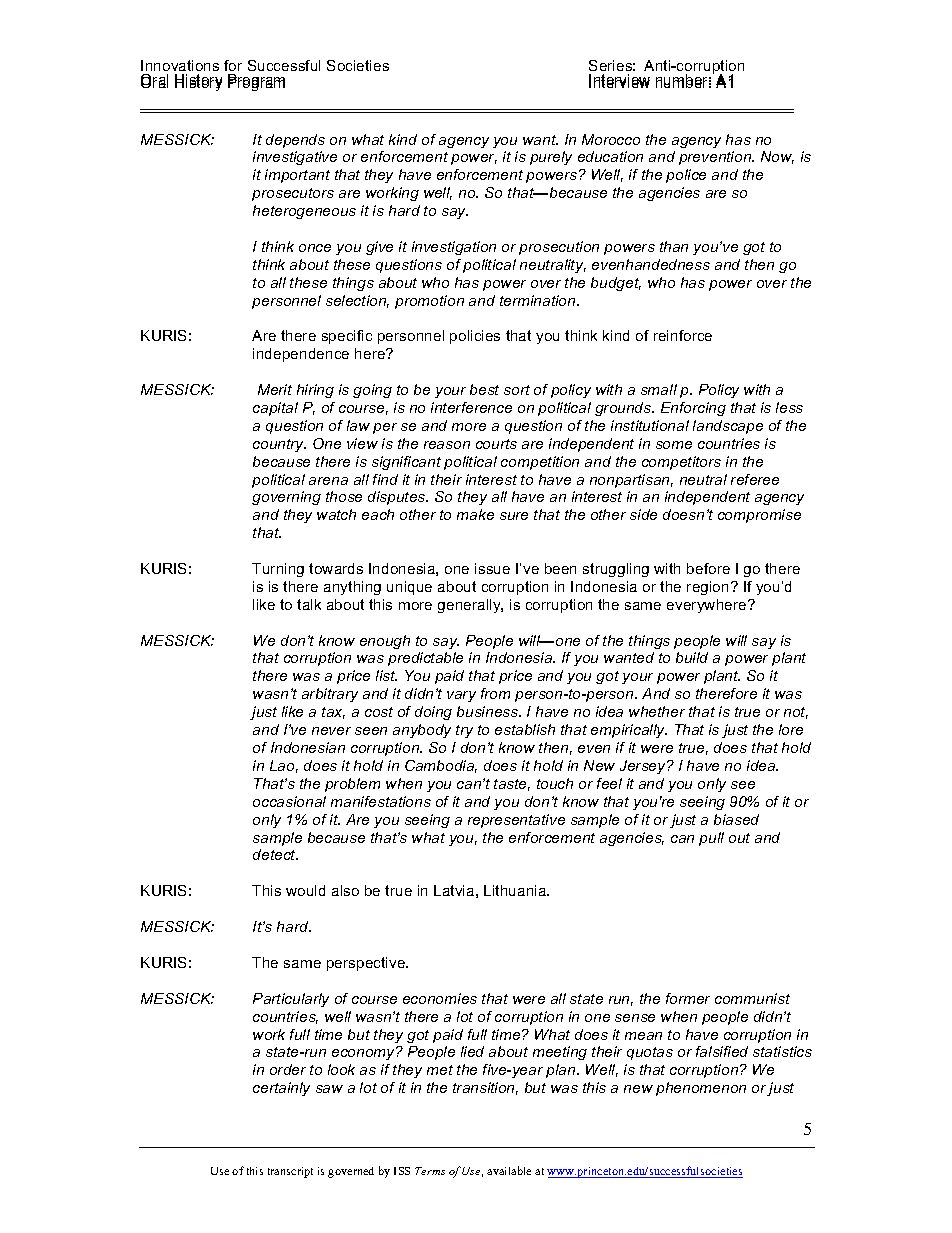  I want to click on transcript, so click(290, 1172).
